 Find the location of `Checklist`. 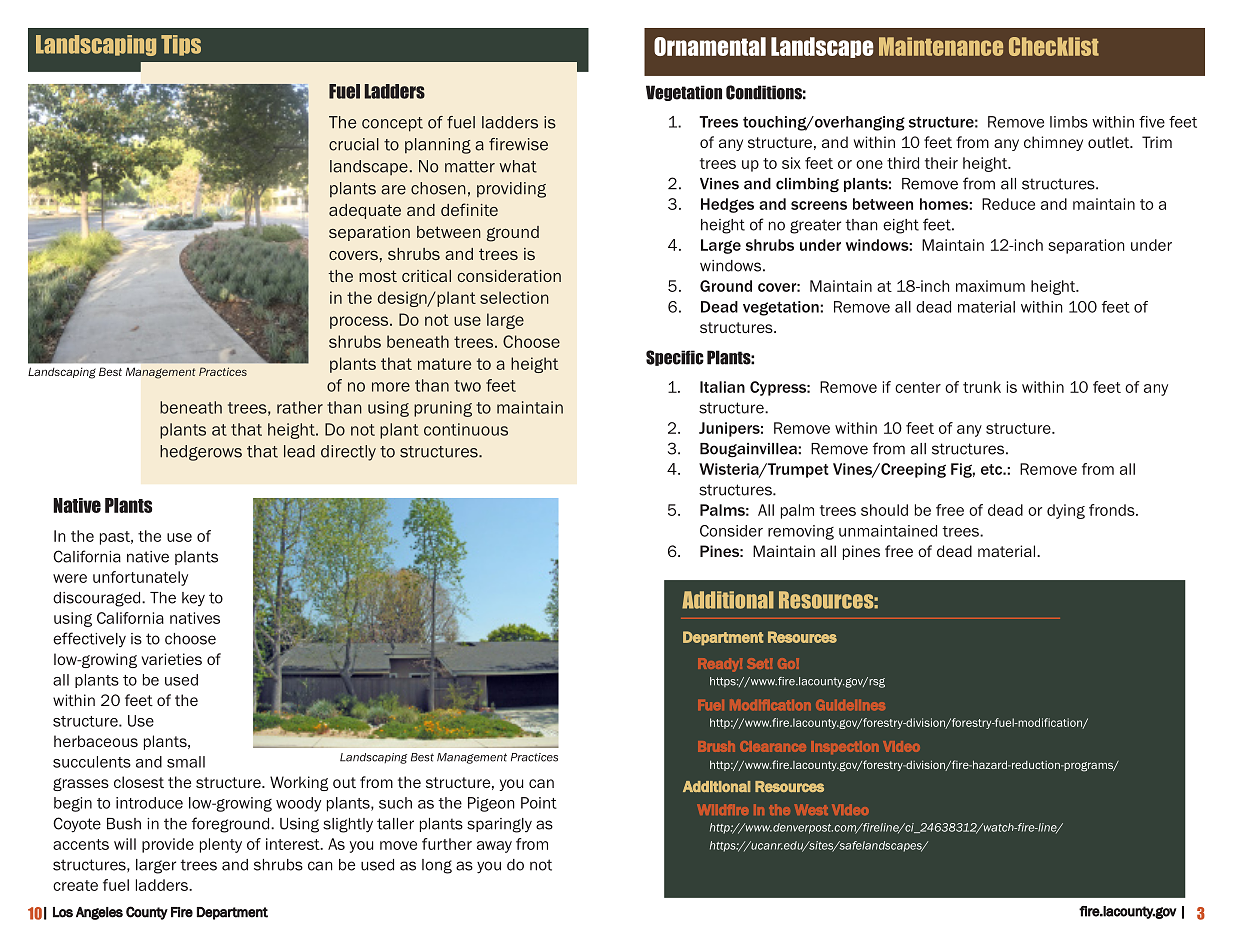

Checklist is located at coordinates (1054, 46).
